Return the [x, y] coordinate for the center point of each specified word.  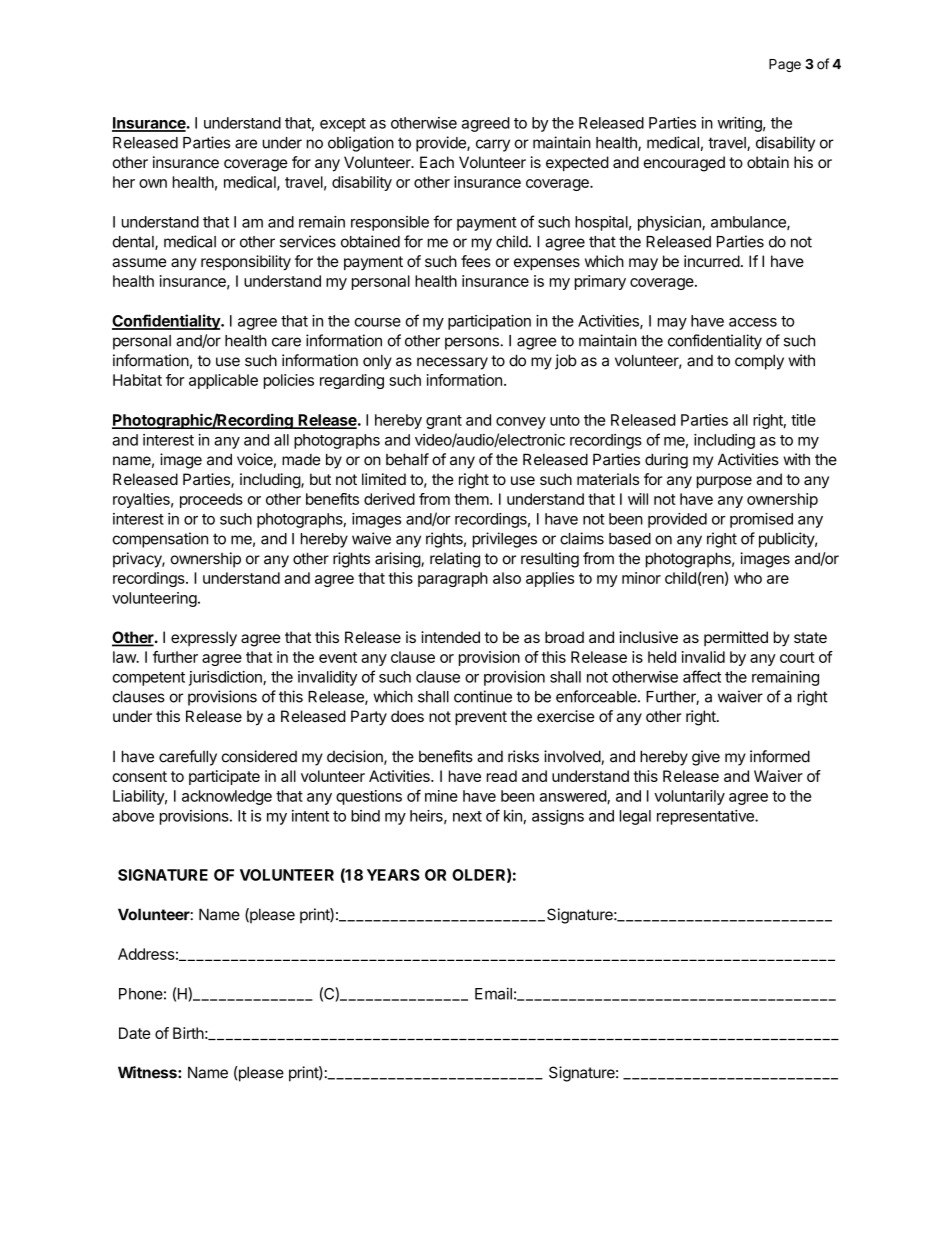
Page [785, 65]
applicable [223, 381]
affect [702, 676]
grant [444, 422]
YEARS [393, 875]
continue [483, 696]
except [343, 125]
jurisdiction [226, 678]
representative [706, 817]
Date [135, 1033]
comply [759, 362]
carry [493, 145]
